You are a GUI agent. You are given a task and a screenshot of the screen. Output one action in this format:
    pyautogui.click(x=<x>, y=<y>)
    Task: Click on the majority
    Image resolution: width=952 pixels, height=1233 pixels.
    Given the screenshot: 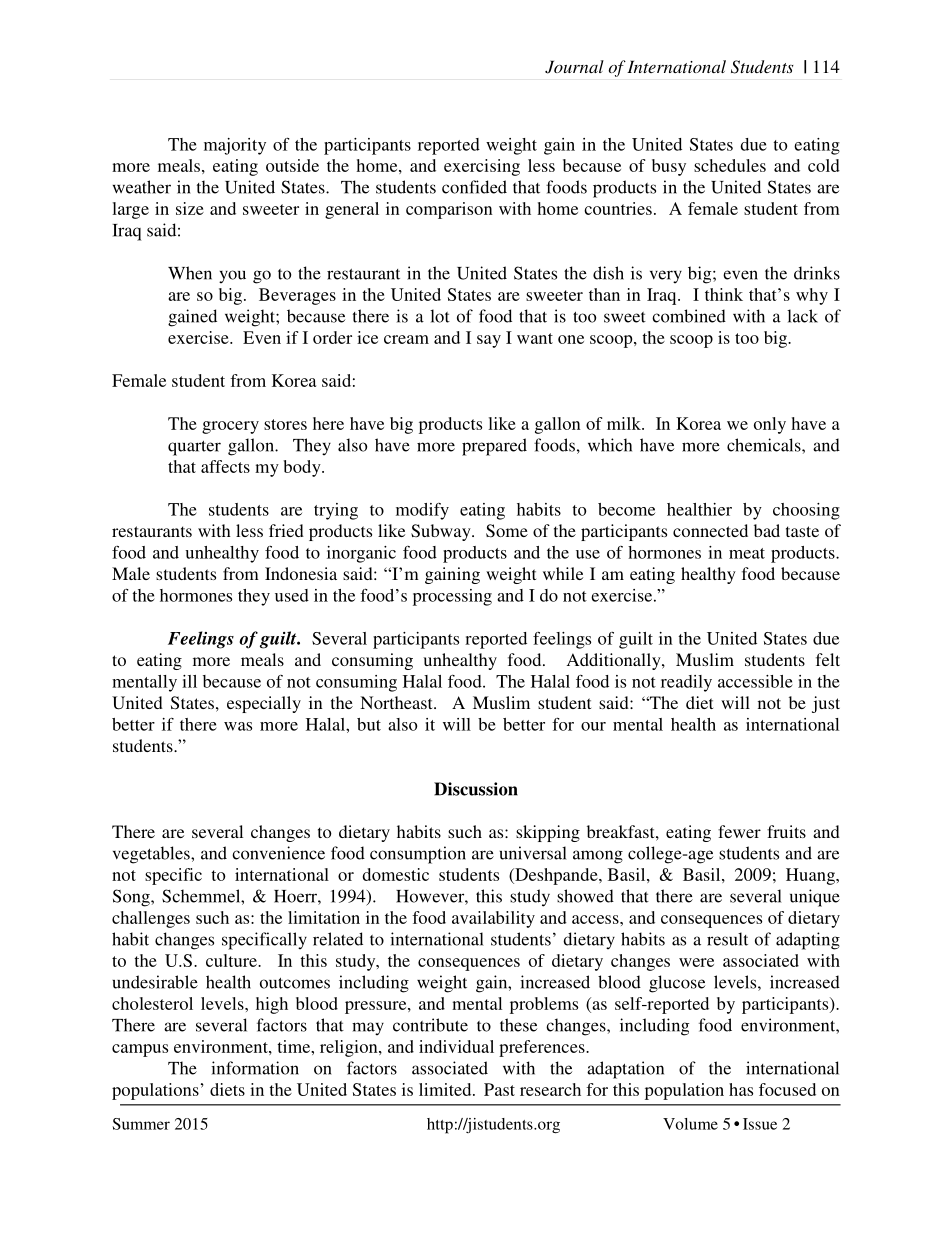 What is the action you would take?
    pyautogui.click(x=235, y=146)
